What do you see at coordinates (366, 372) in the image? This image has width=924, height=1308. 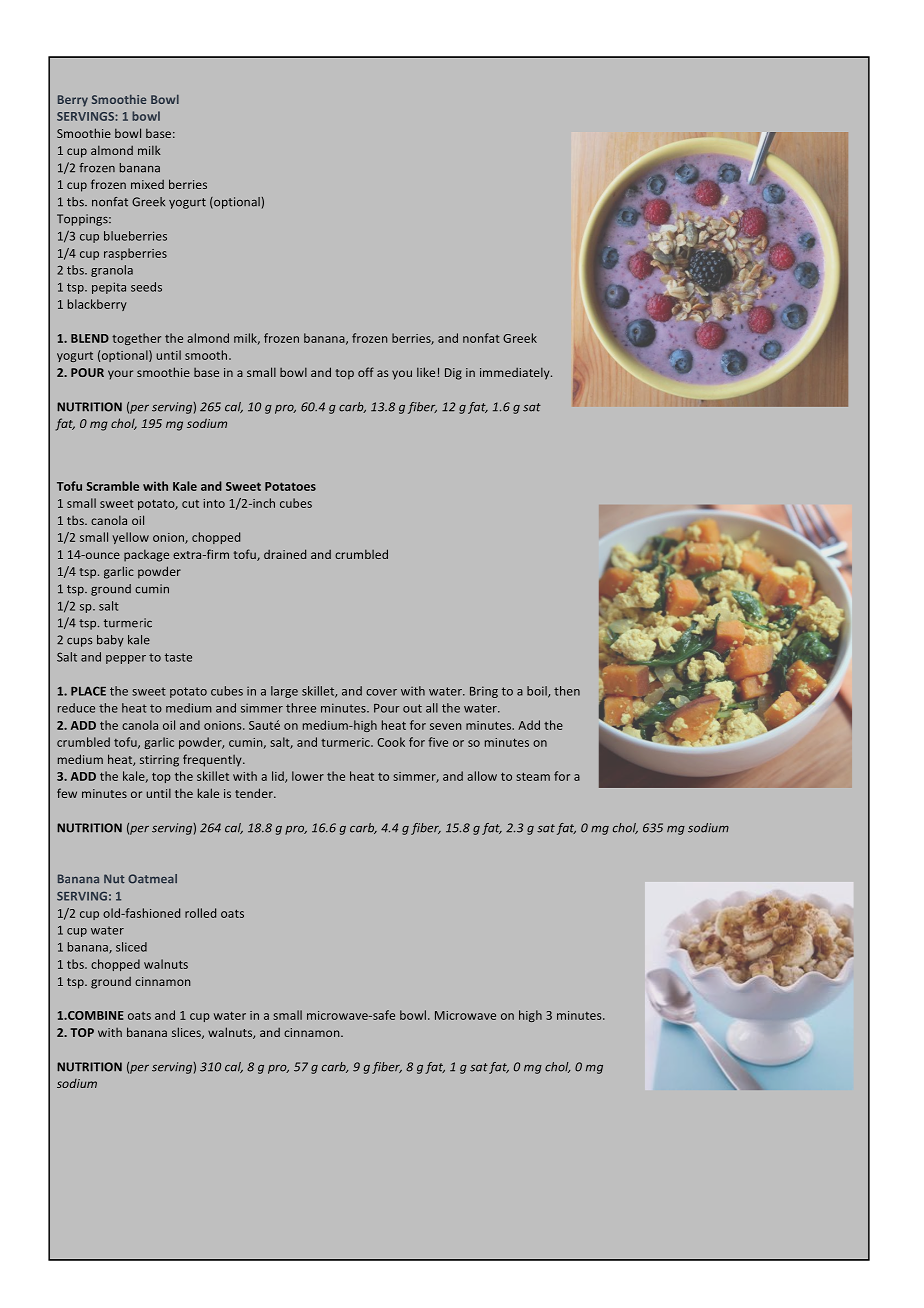 I see `off` at bounding box center [366, 372].
